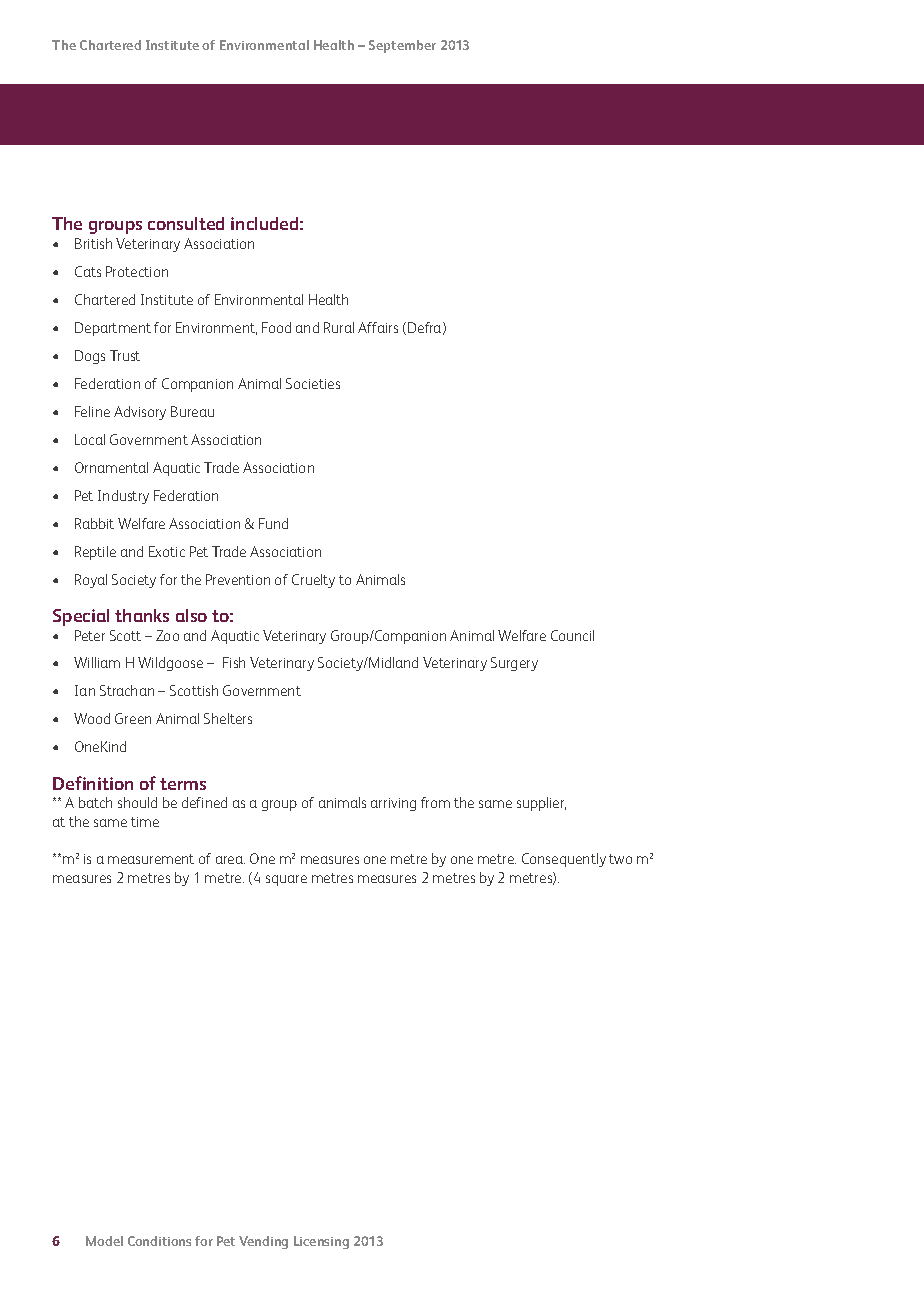 This screenshot has width=924, height=1308. What do you see at coordinates (159, 1241) in the screenshot?
I see `Conditions` at bounding box center [159, 1241].
